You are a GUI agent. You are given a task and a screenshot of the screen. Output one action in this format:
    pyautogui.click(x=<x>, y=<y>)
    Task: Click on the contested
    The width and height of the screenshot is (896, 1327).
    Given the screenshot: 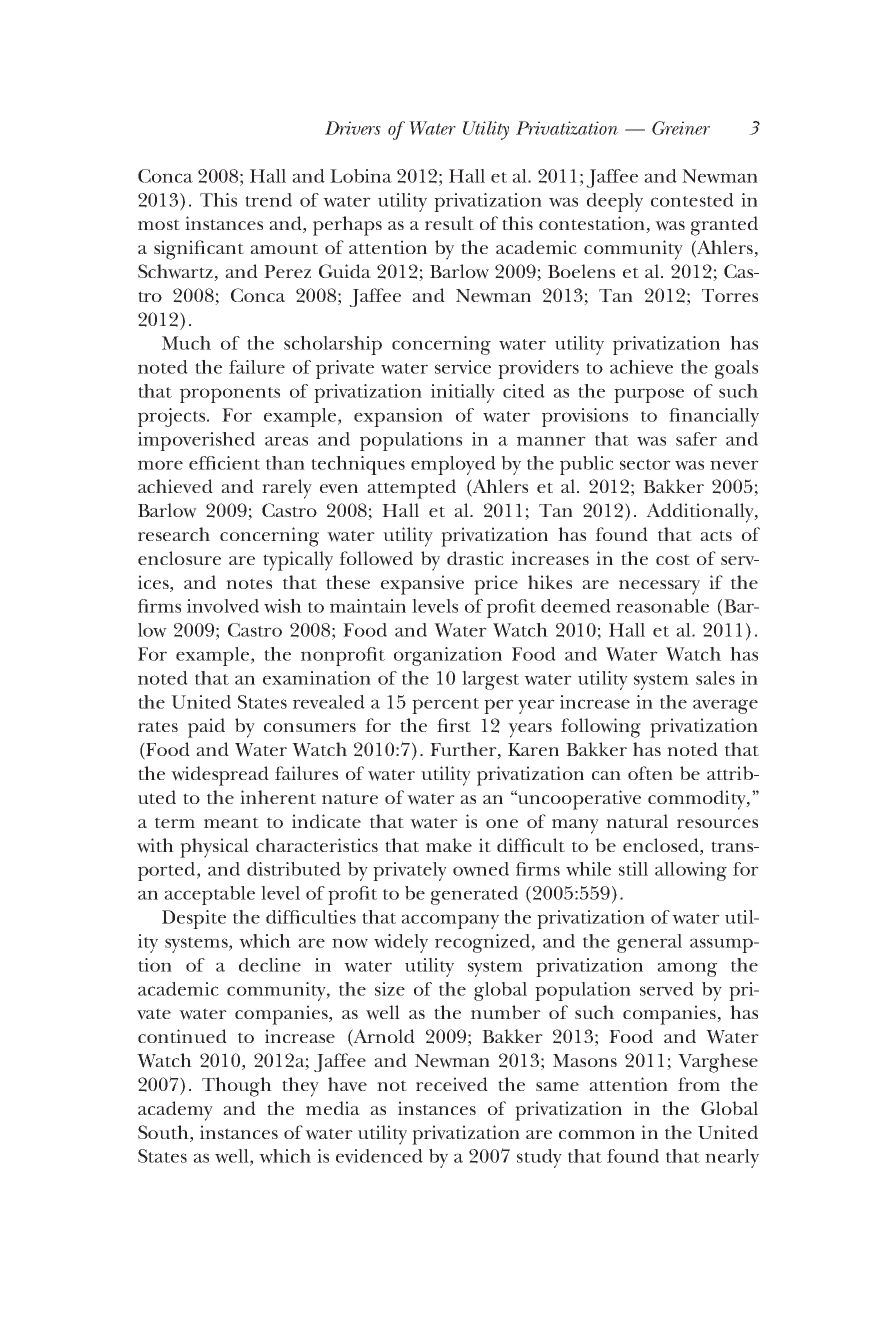 What is the action you would take?
    pyautogui.click(x=692, y=200)
